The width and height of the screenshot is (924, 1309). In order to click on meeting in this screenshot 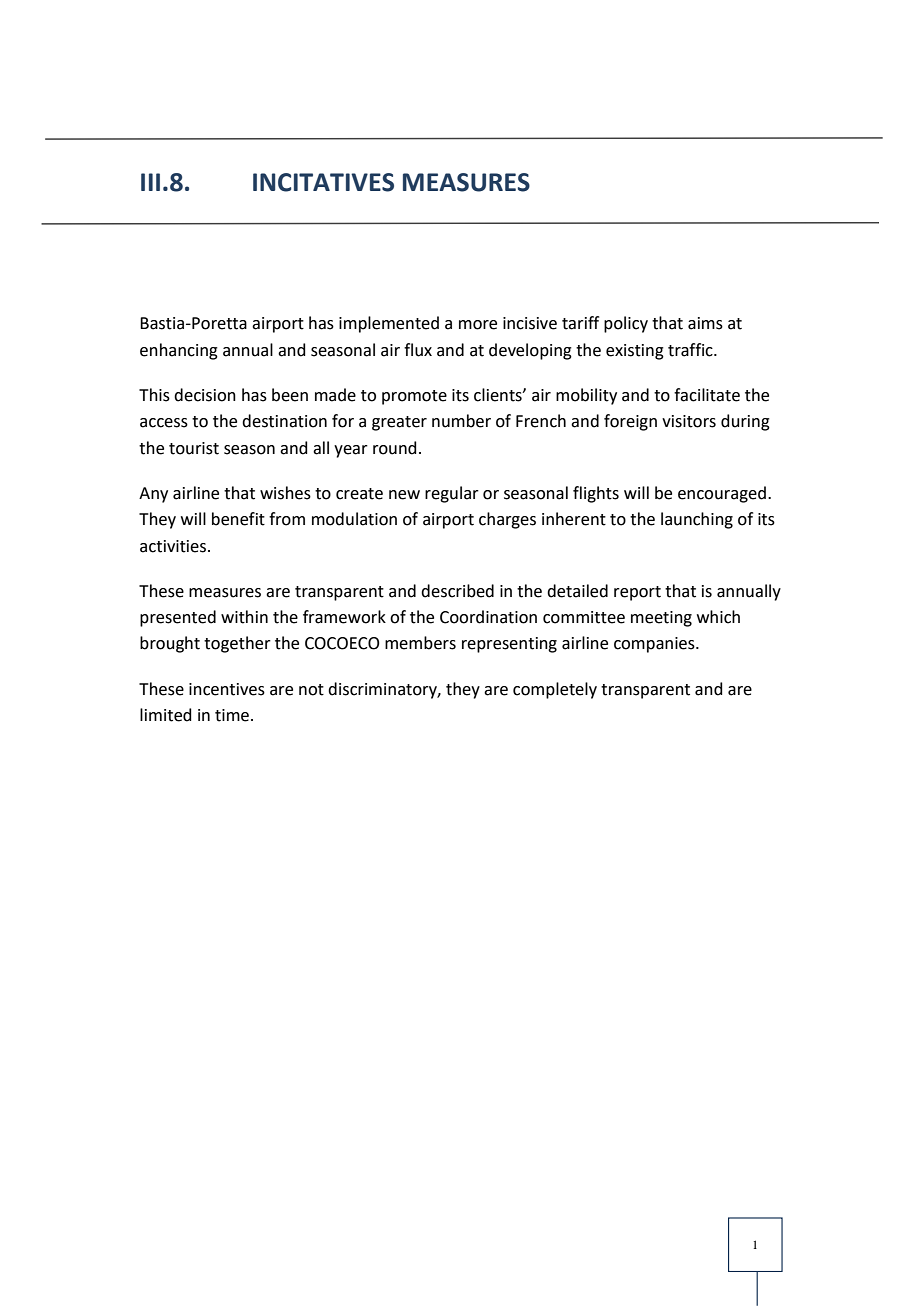, I will do `click(661, 619)`.
